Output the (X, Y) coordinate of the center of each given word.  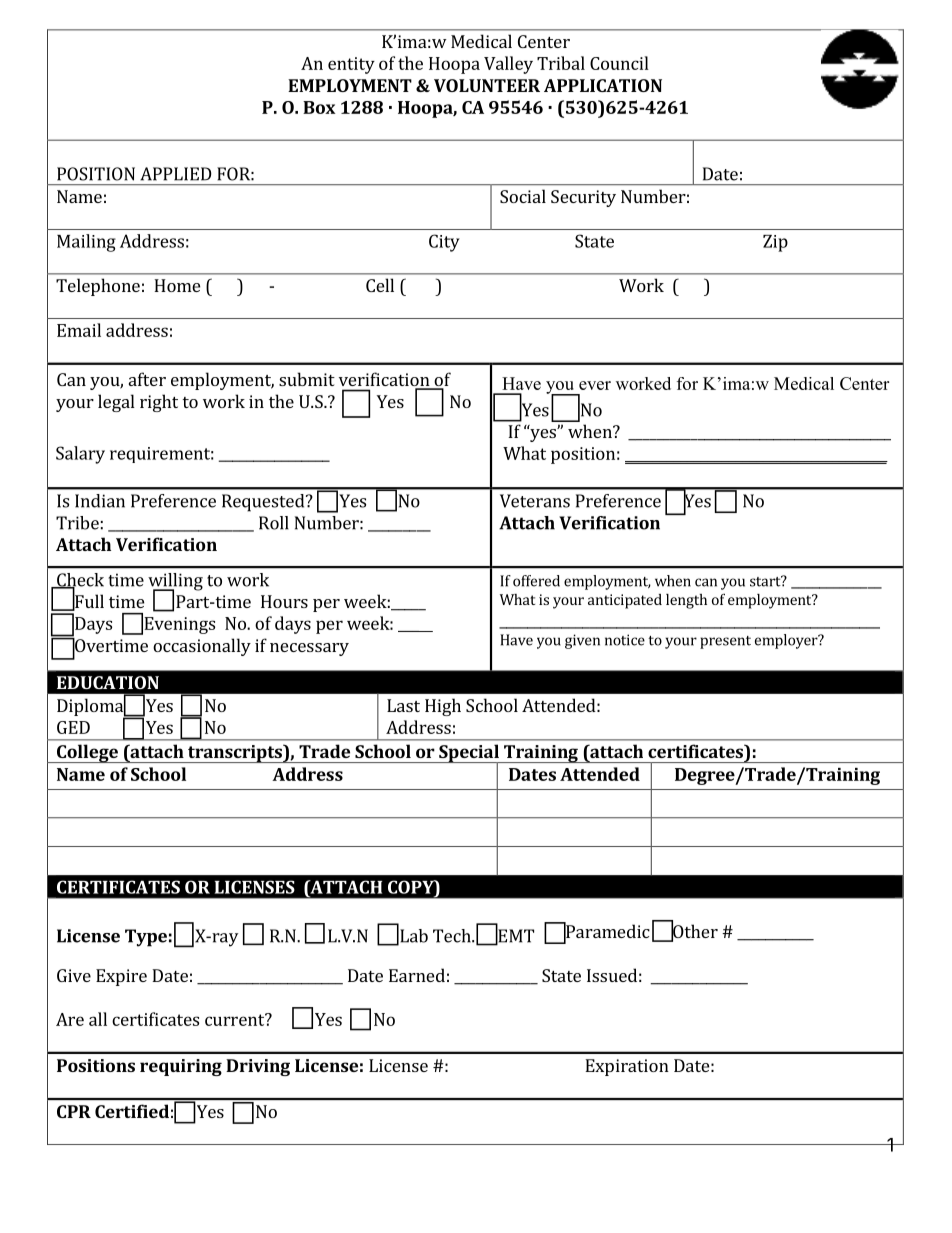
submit (307, 379)
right (159, 403)
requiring (181, 1067)
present (725, 642)
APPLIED (176, 174)
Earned (417, 975)
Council (619, 63)
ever (595, 385)
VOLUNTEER (487, 85)
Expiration (627, 1067)
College (87, 753)
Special (469, 754)
